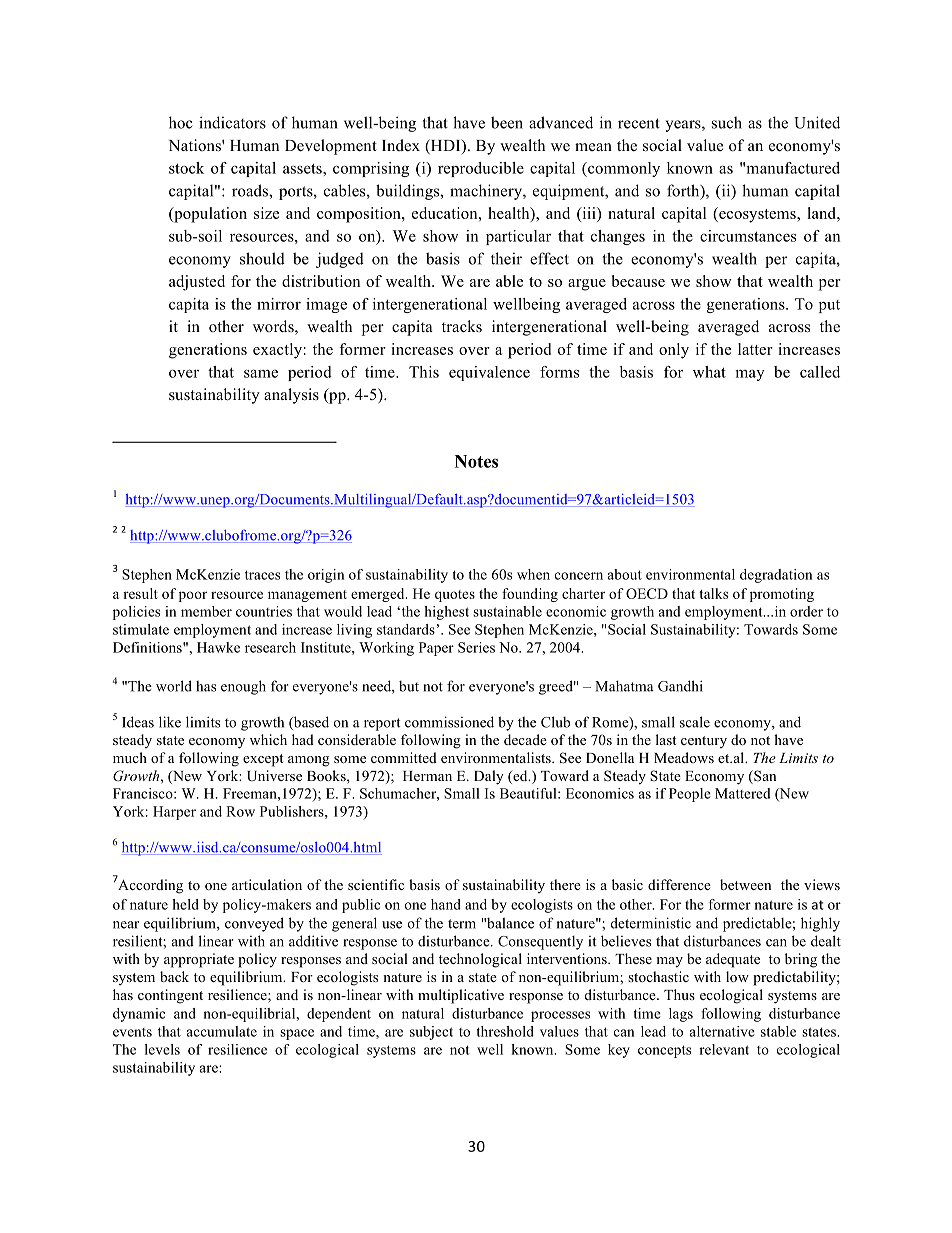 The width and height of the screenshot is (952, 1233). Describe the element at coordinates (745, 884) in the screenshot. I see `between` at that location.
